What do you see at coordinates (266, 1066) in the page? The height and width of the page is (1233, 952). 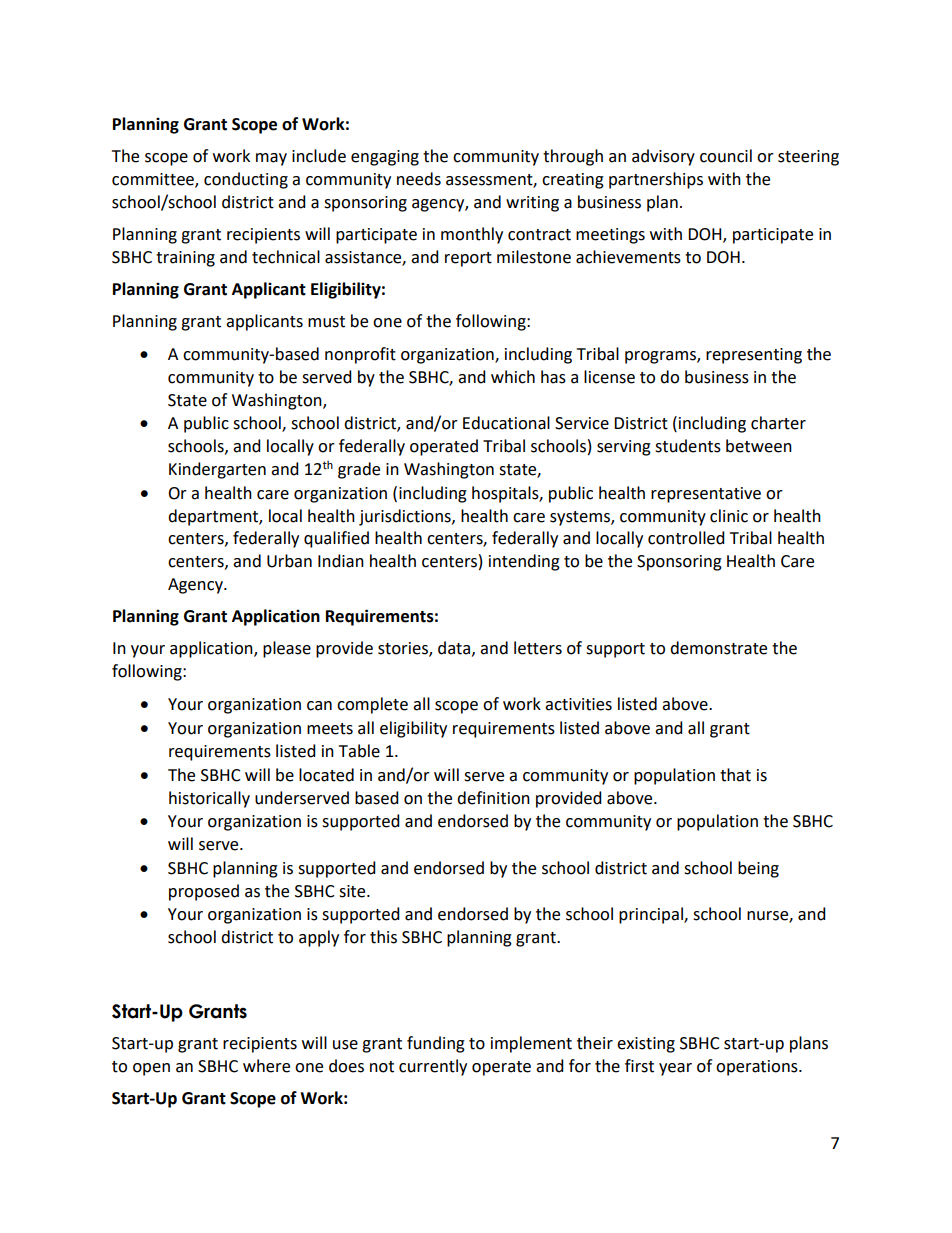 I see `where` at bounding box center [266, 1066].
